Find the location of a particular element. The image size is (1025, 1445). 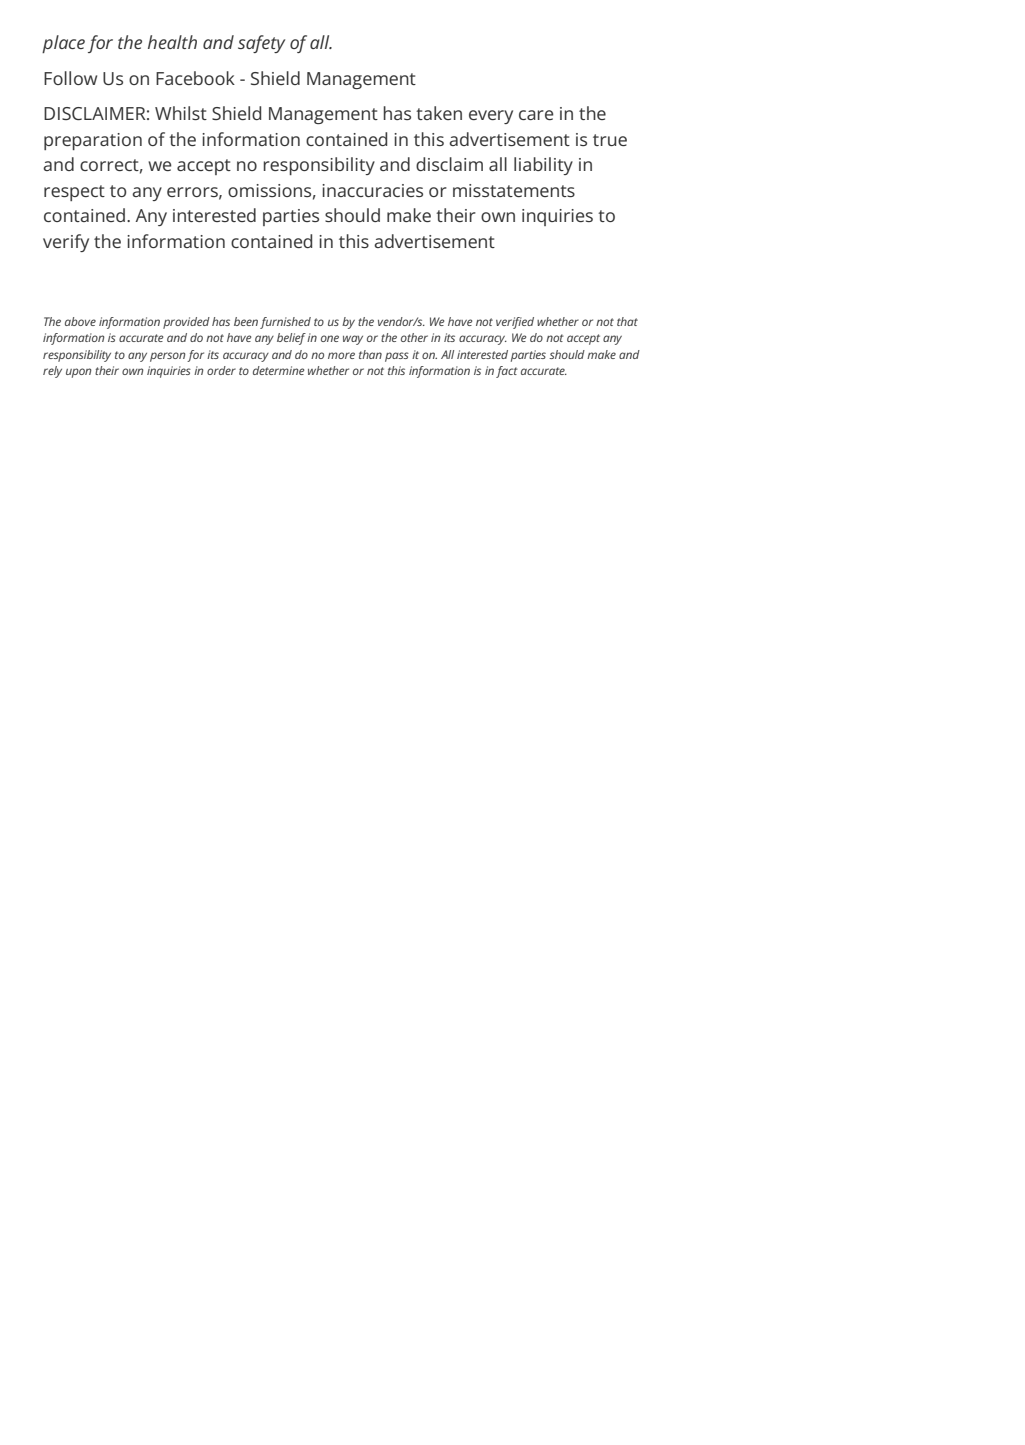

more is located at coordinates (341, 355).
